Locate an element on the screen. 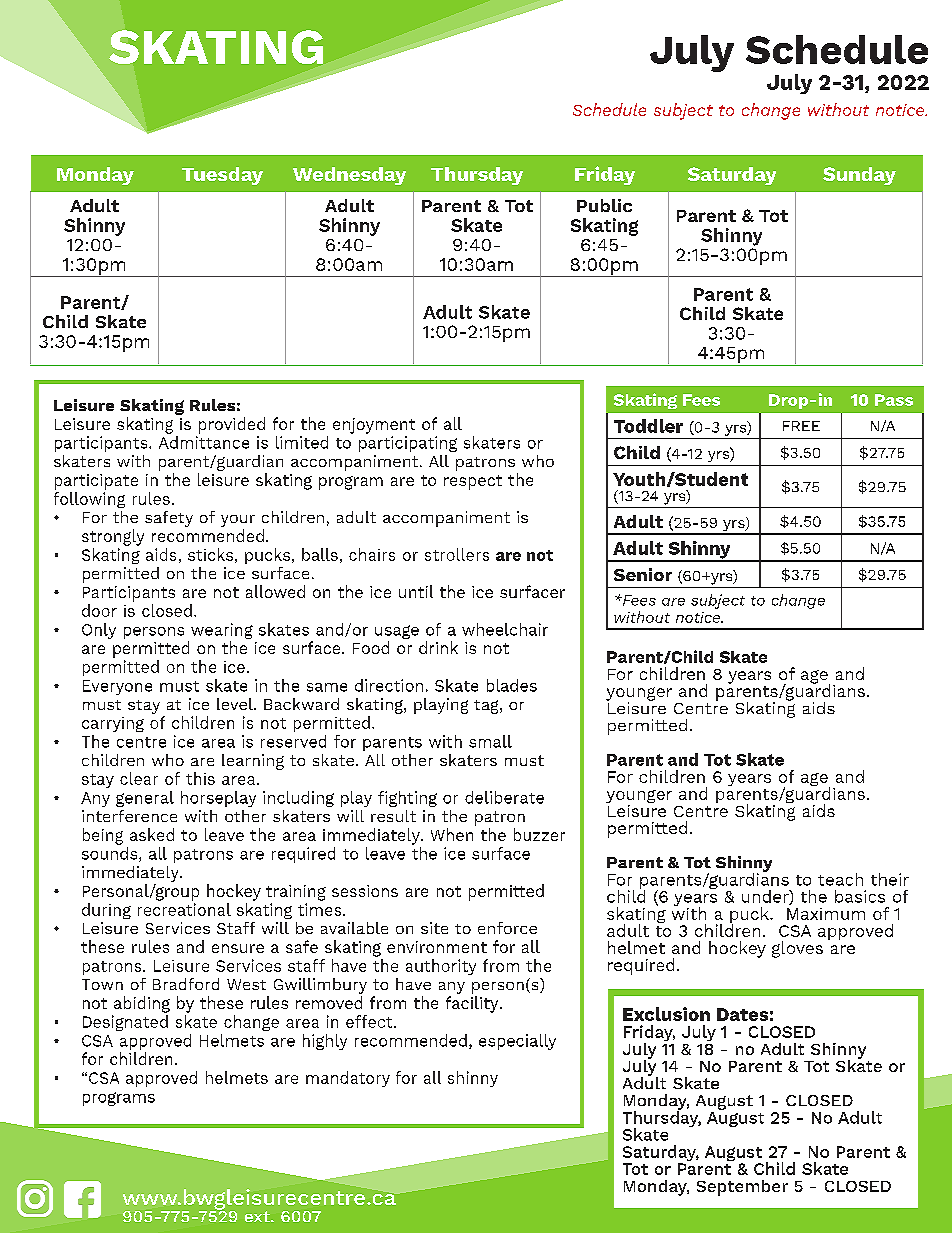 The image size is (952, 1233). blades is located at coordinates (512, 685).
